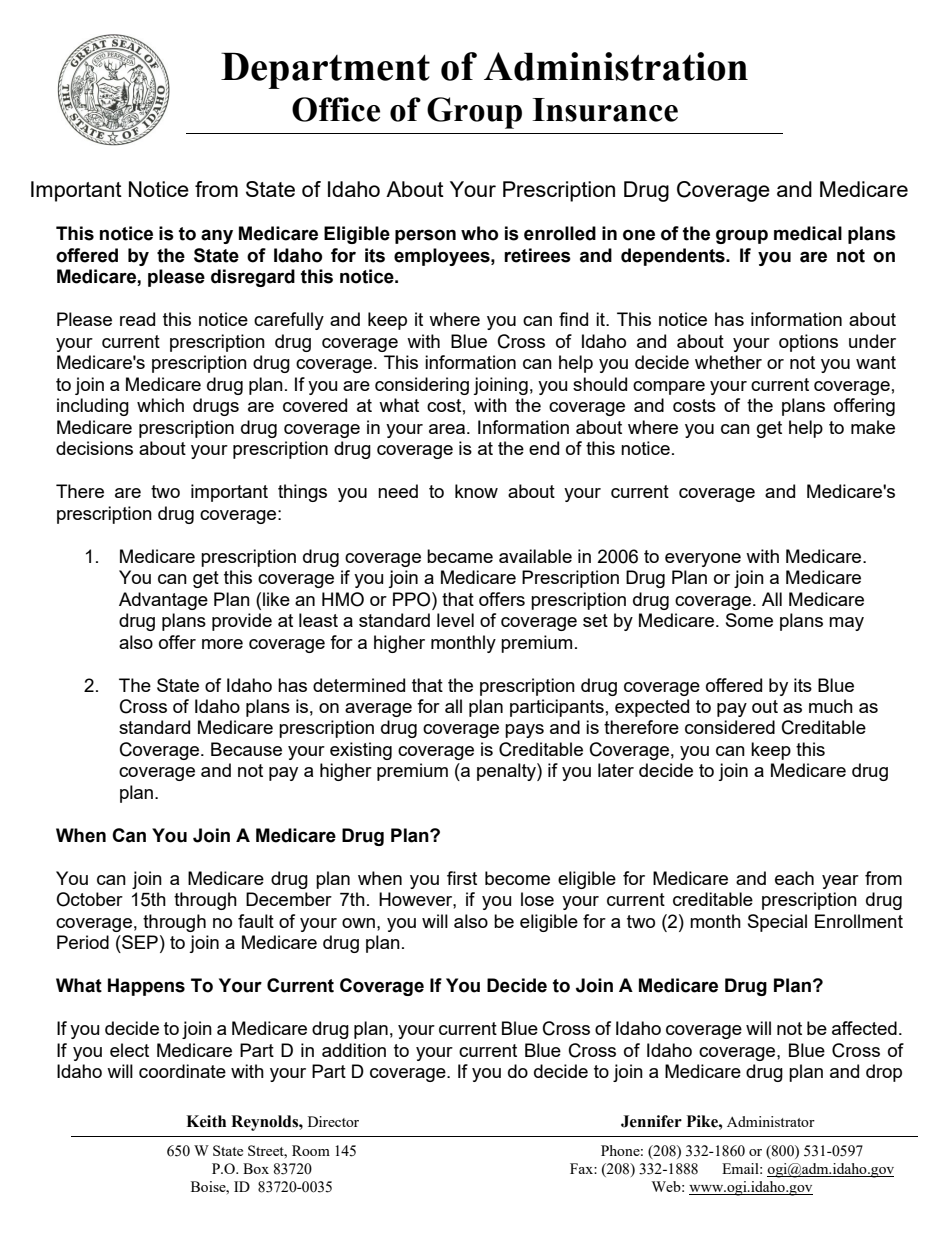  I want to click on Office, so click(336, 109).
